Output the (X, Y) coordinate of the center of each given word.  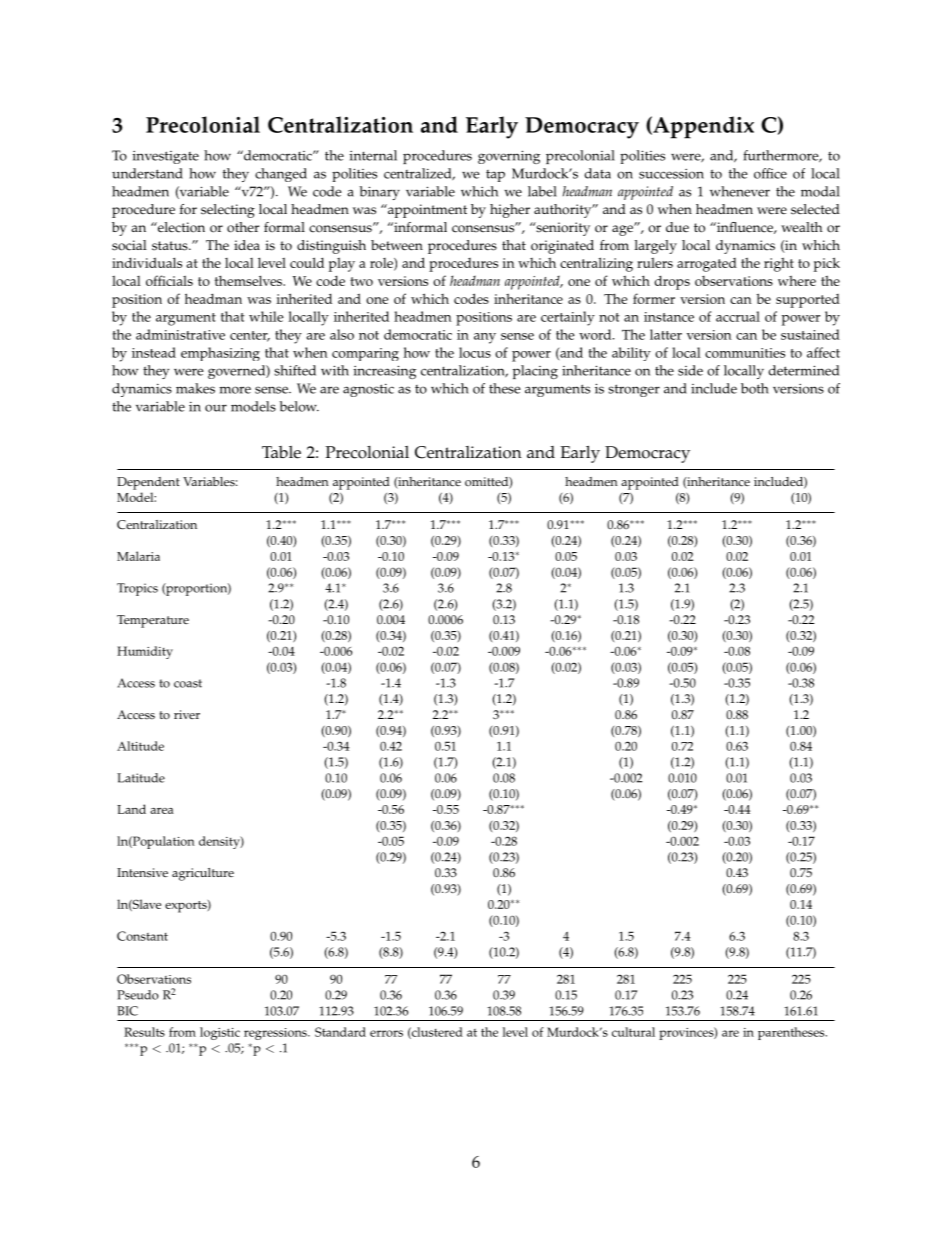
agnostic (368, 390)
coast (188, 683)
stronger (634, 390)
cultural (633, 1032)
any (485, 338)
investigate (166, 157)
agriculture (203, 874)
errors (386, 1033)
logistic (220, 1033)
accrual (738, 316)
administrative (180, 334)
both (755, 388)
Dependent (148, 483)
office (770, 173)
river (187, 714)
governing (509, 157)
